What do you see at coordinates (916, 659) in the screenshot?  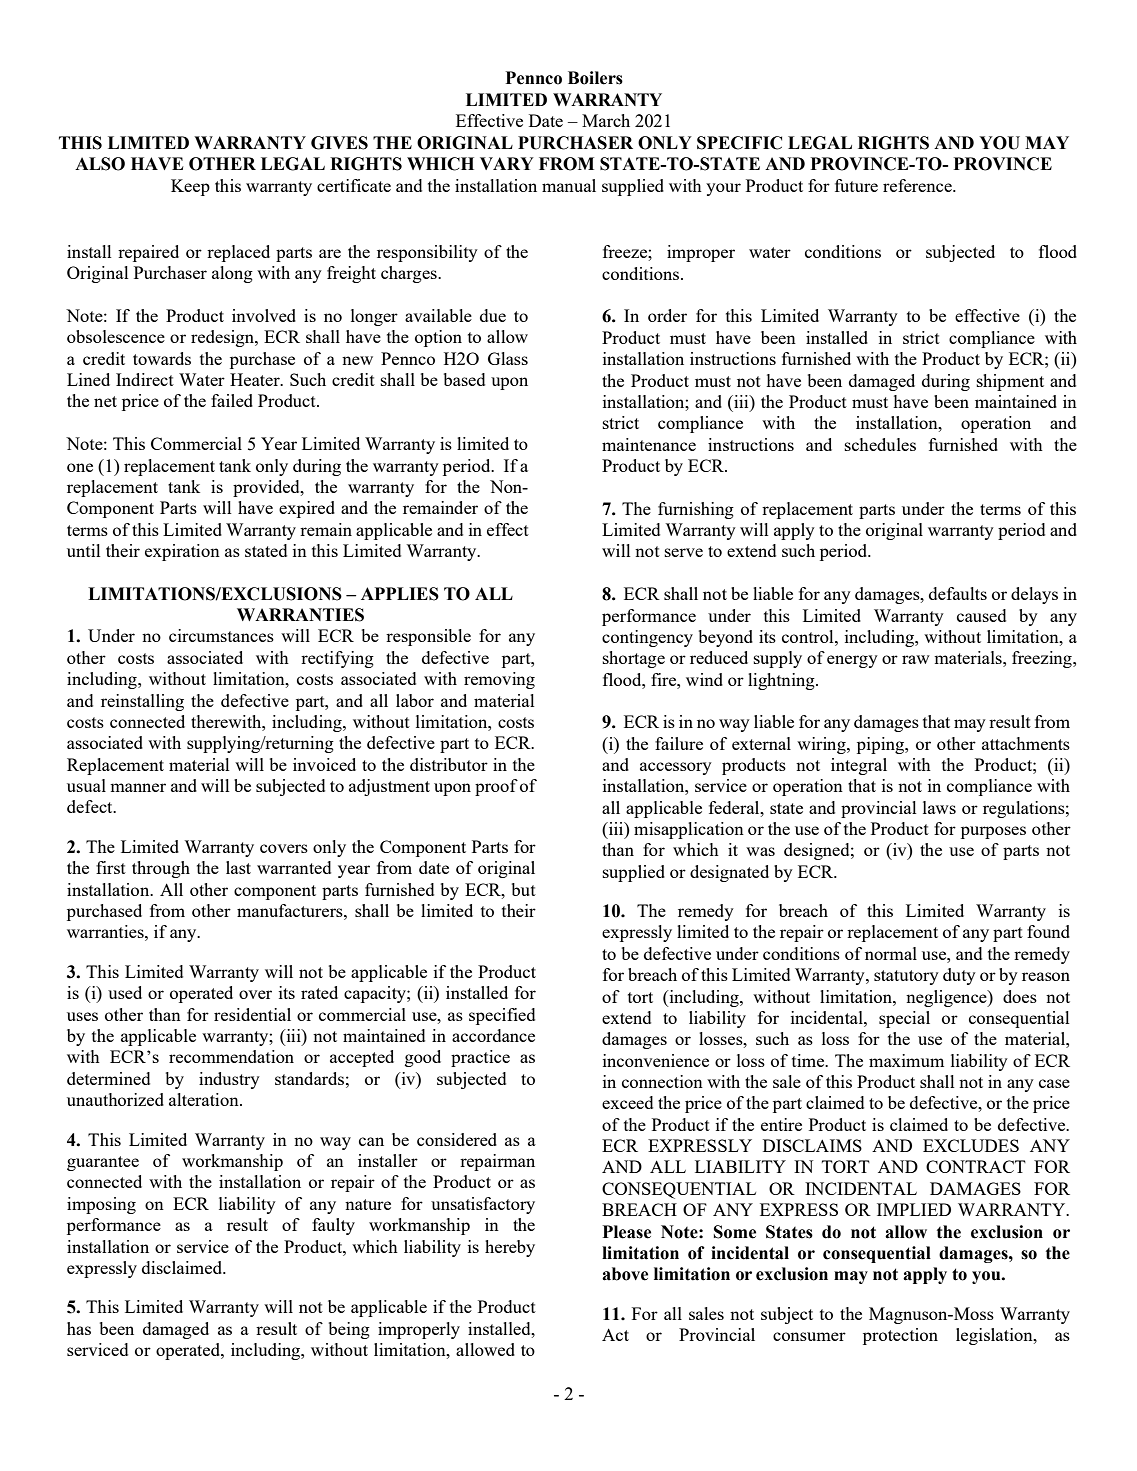 I see `raw` at bounding box center [916, 659].
